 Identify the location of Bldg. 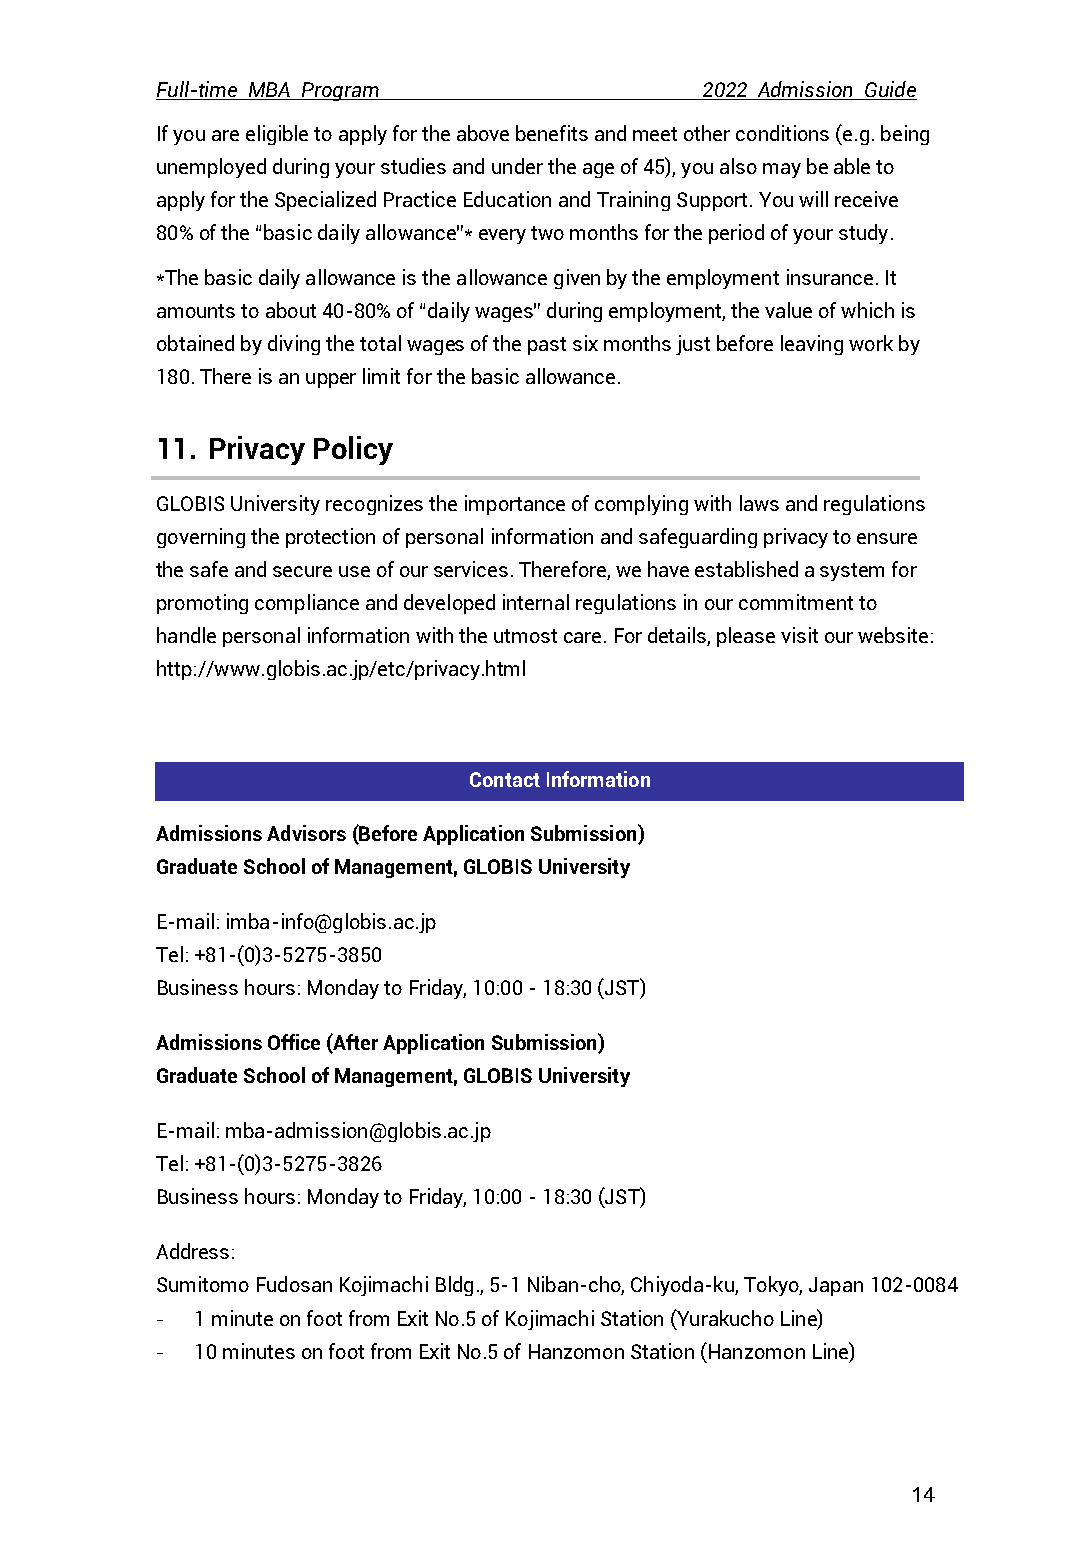
(454, 1286).
